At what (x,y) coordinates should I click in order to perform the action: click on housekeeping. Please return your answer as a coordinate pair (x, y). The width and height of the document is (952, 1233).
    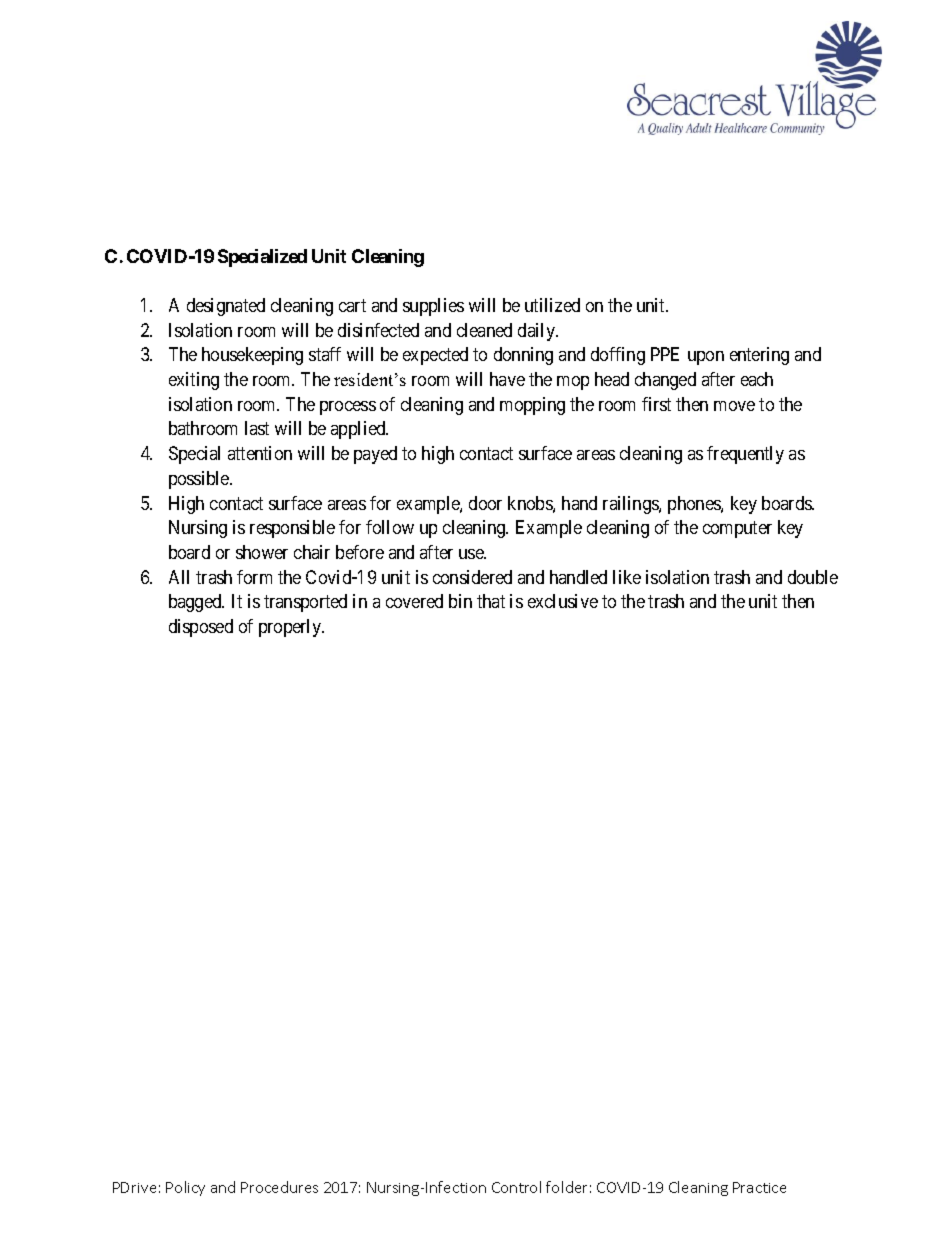
    Looking at the image, I should click on (252, 356).
